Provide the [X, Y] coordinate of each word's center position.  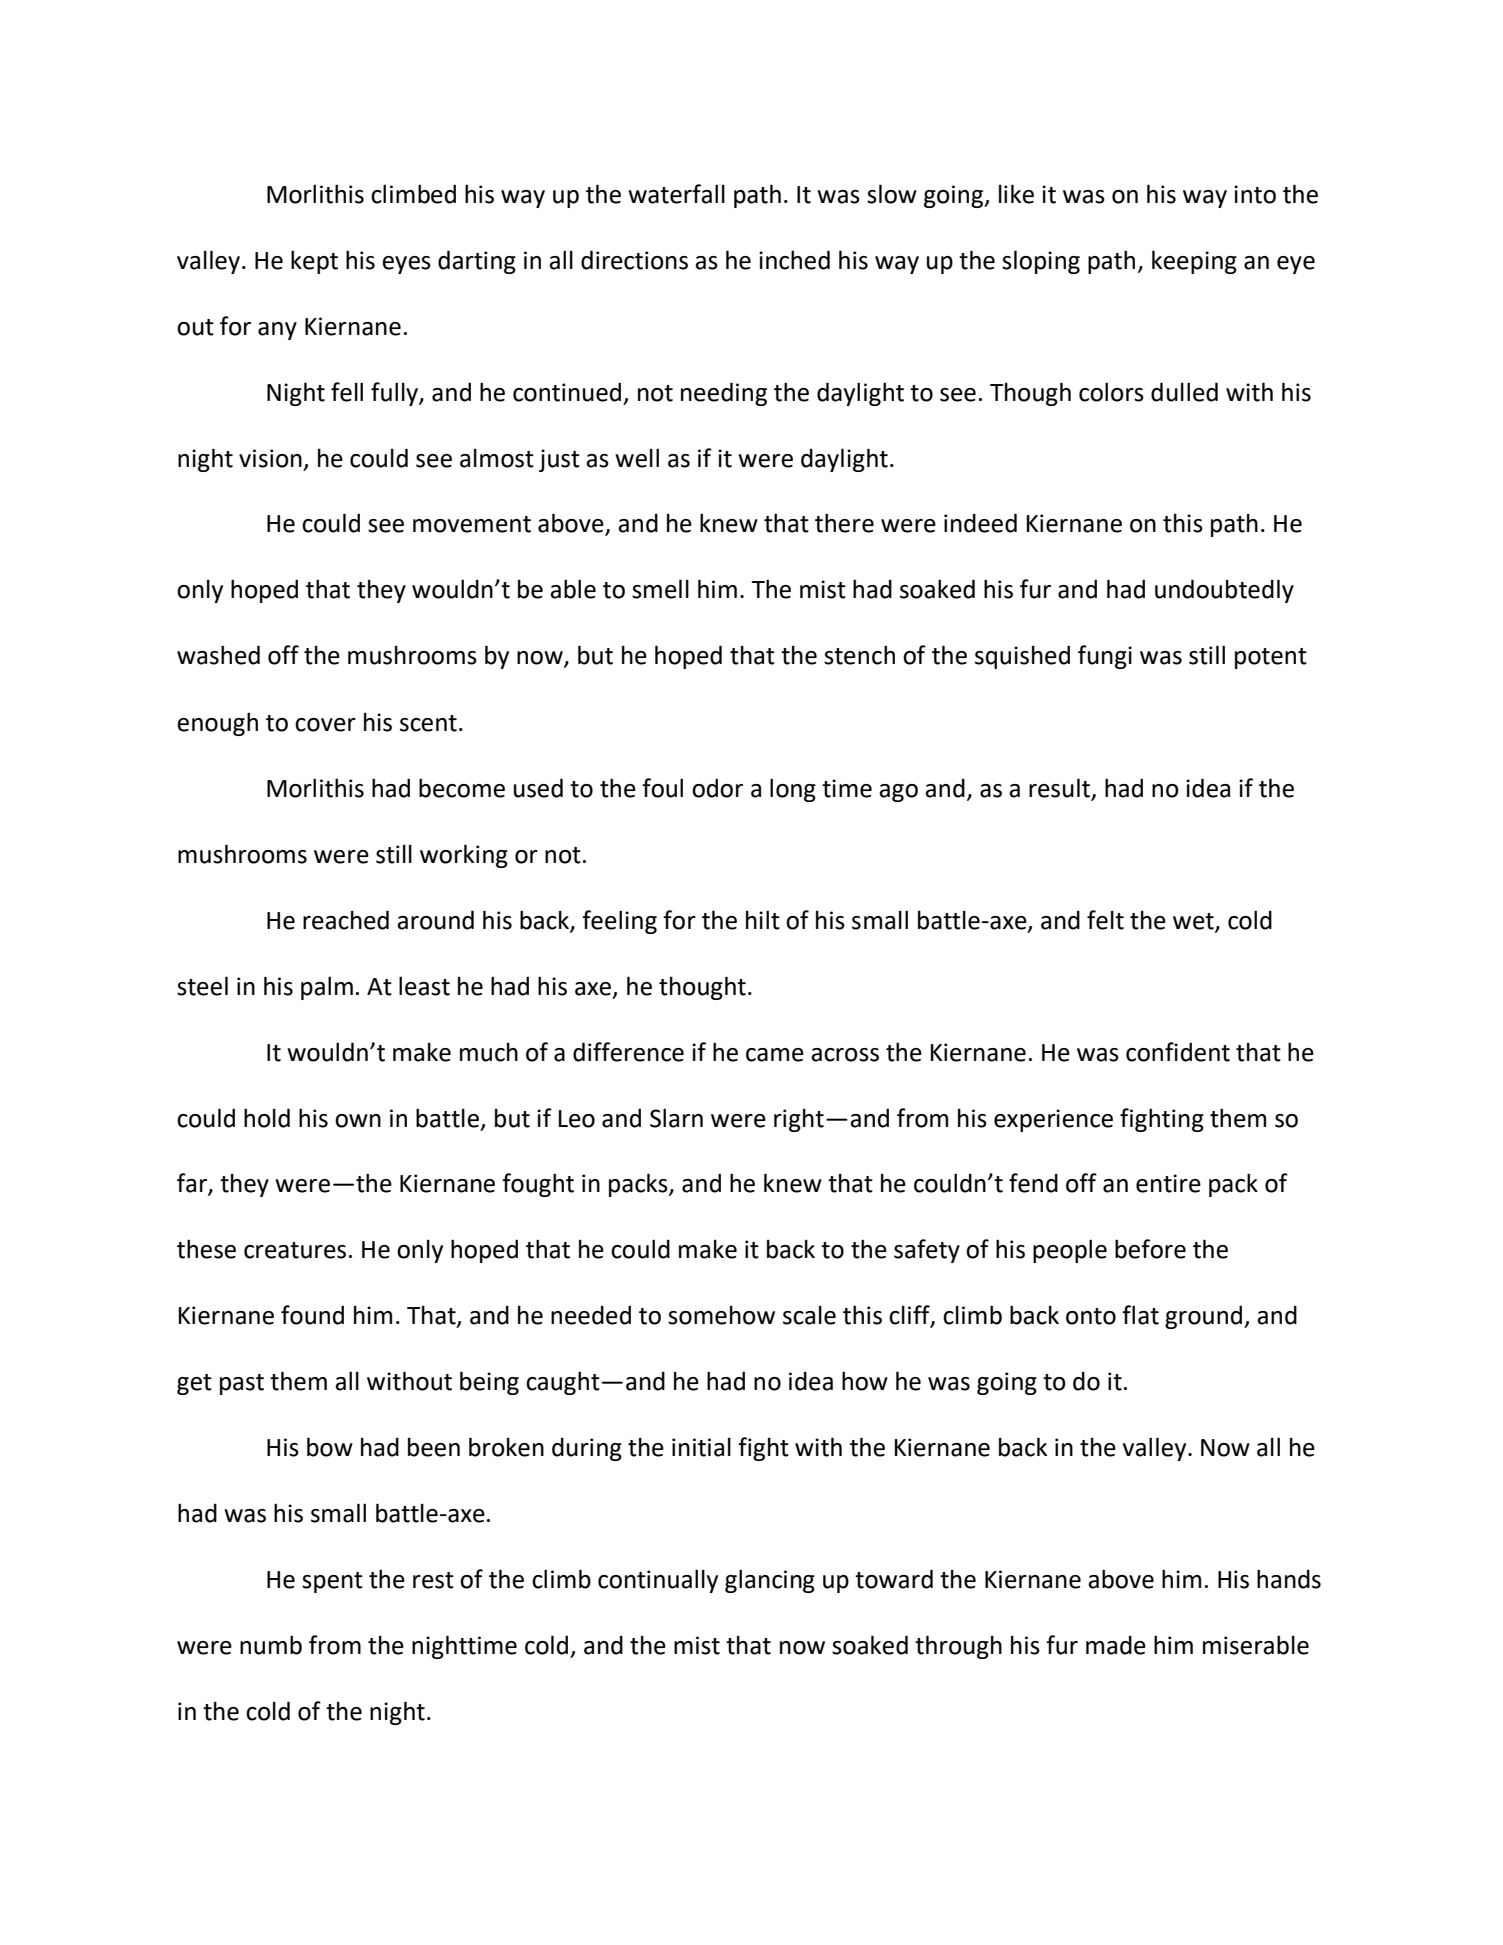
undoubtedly [1224, 591]
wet [1194, 922]
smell [660, 589]
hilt [763, 920]
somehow [721, 1315]
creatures [295, 1250]
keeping [1194, 262]
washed [218, 655]
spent [332, 1582]
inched [794, 260]
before [1150, 1249]
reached [346, 920]
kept [314, 262]
